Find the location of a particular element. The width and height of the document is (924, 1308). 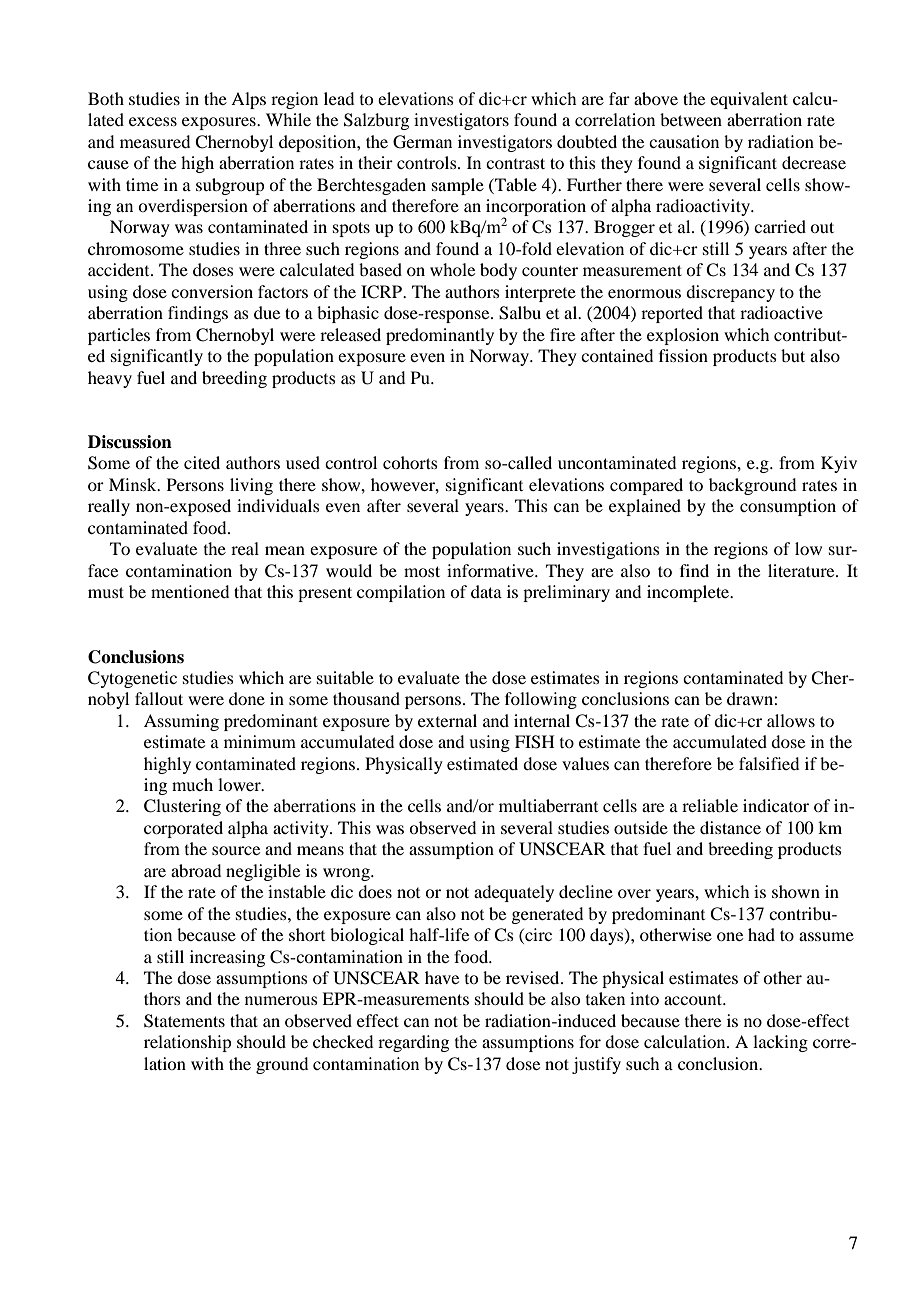

Statements is located at coordinates (184, 1021).
